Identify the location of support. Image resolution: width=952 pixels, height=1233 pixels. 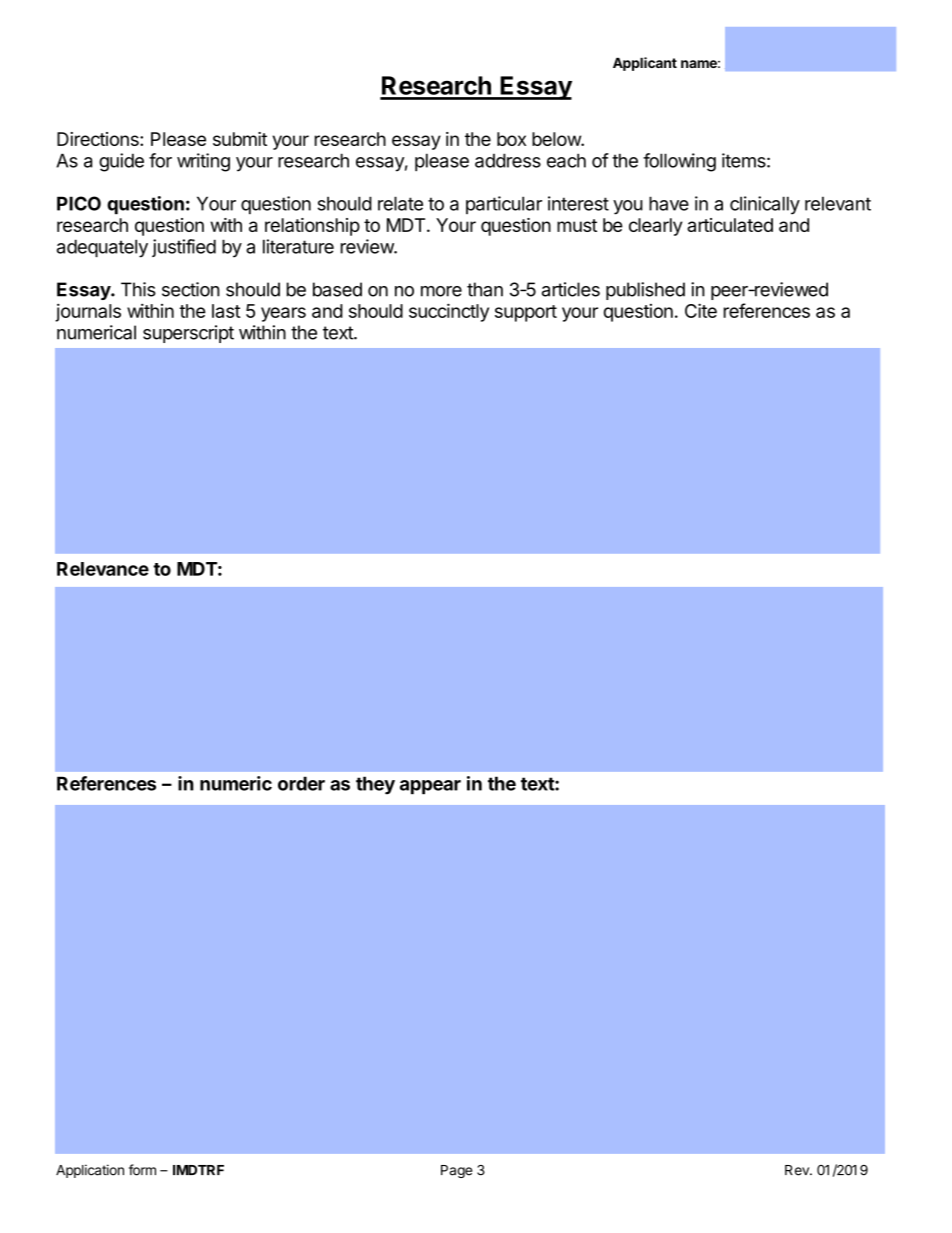
(526, 313).
